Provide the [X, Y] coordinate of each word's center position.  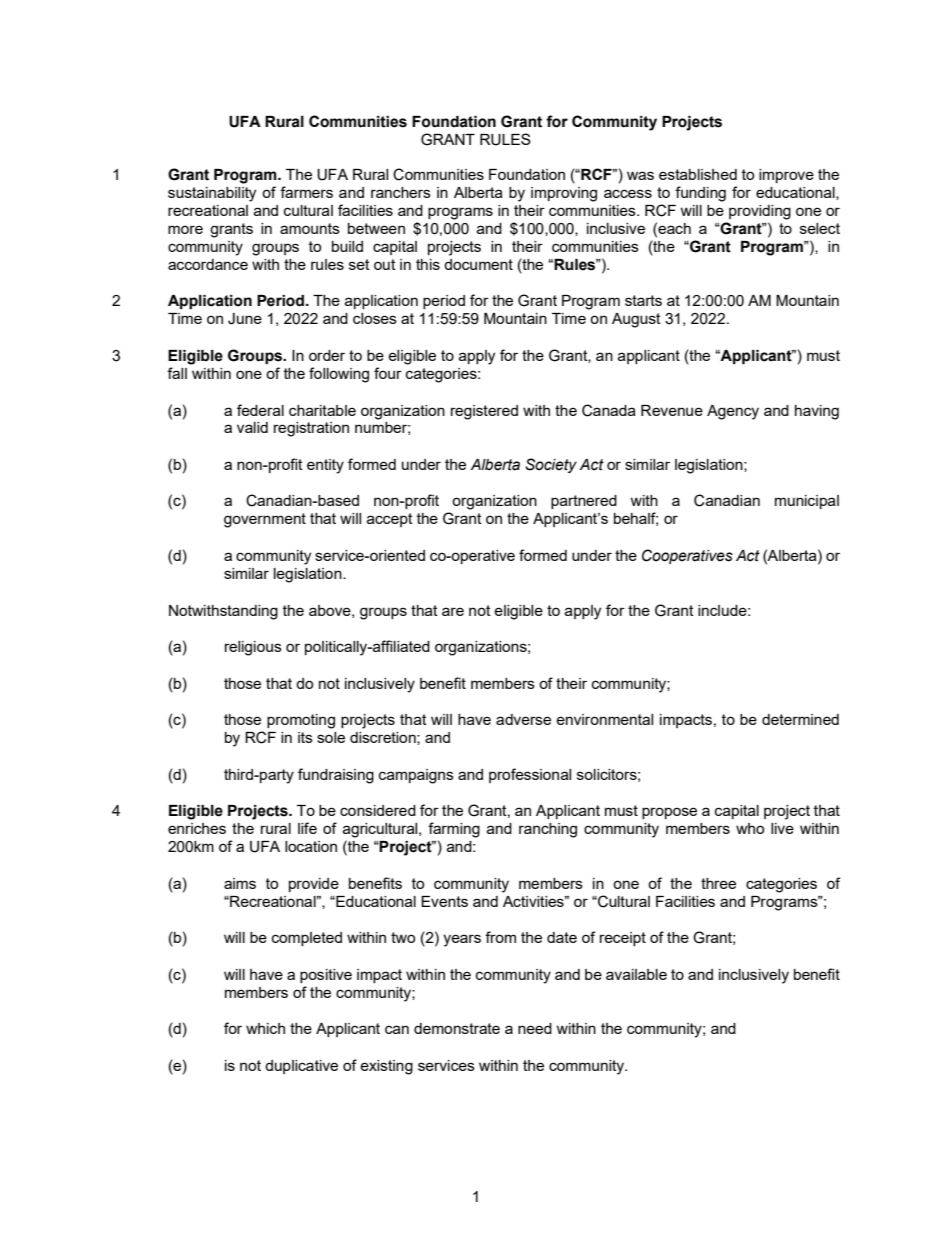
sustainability [212, 194]
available [636, 974]
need [535, 1028]
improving [564, 194]
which [265, 1028]
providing [760, 212]
